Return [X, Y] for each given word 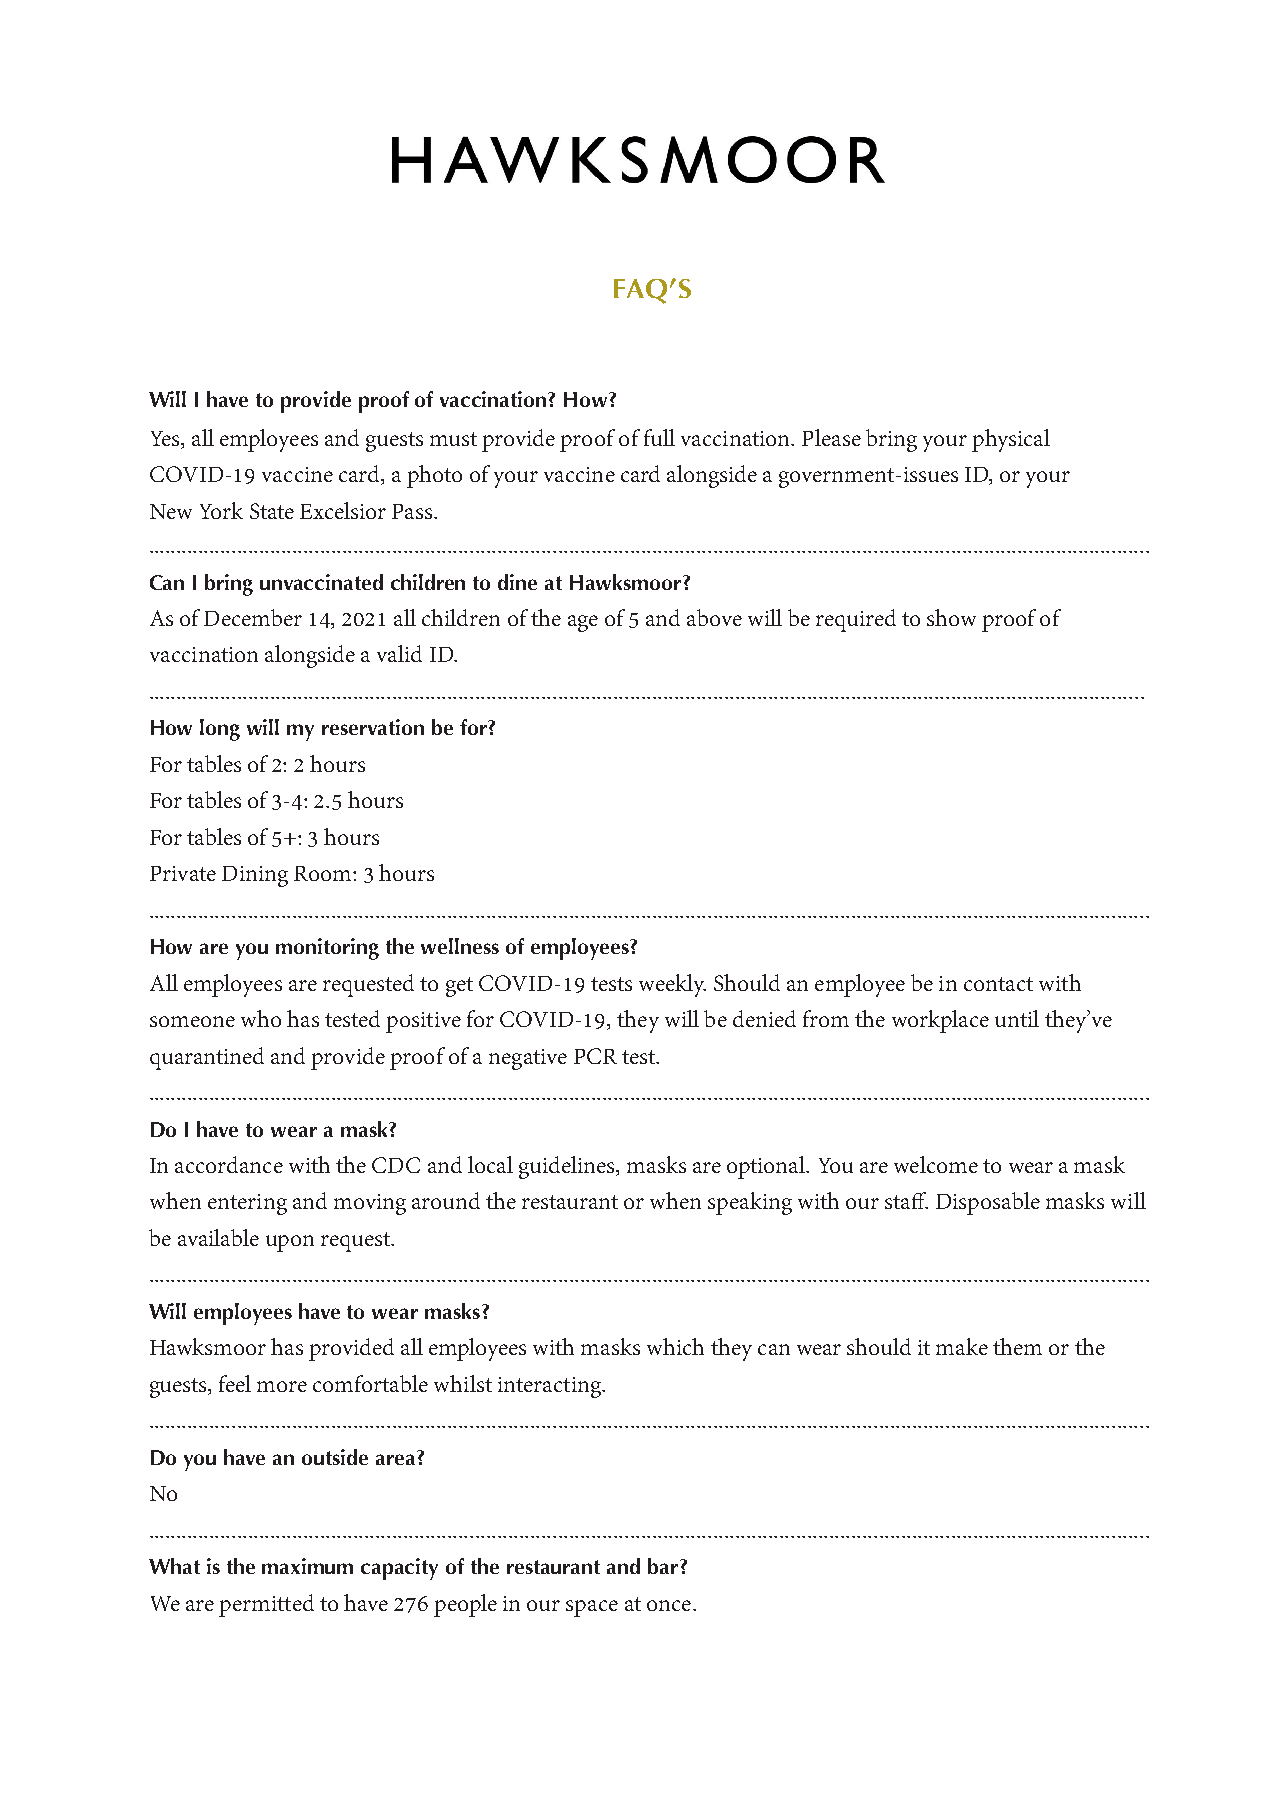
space [592, 1608]
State [272, 511]
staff [906, 1200]
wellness [460, 946]
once [669, 1605]
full [659, 437]
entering [247, 1204]
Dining [255, 876]
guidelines [568, 1167]
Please [831, 437]
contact [998, 984]
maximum [307, 1566]
